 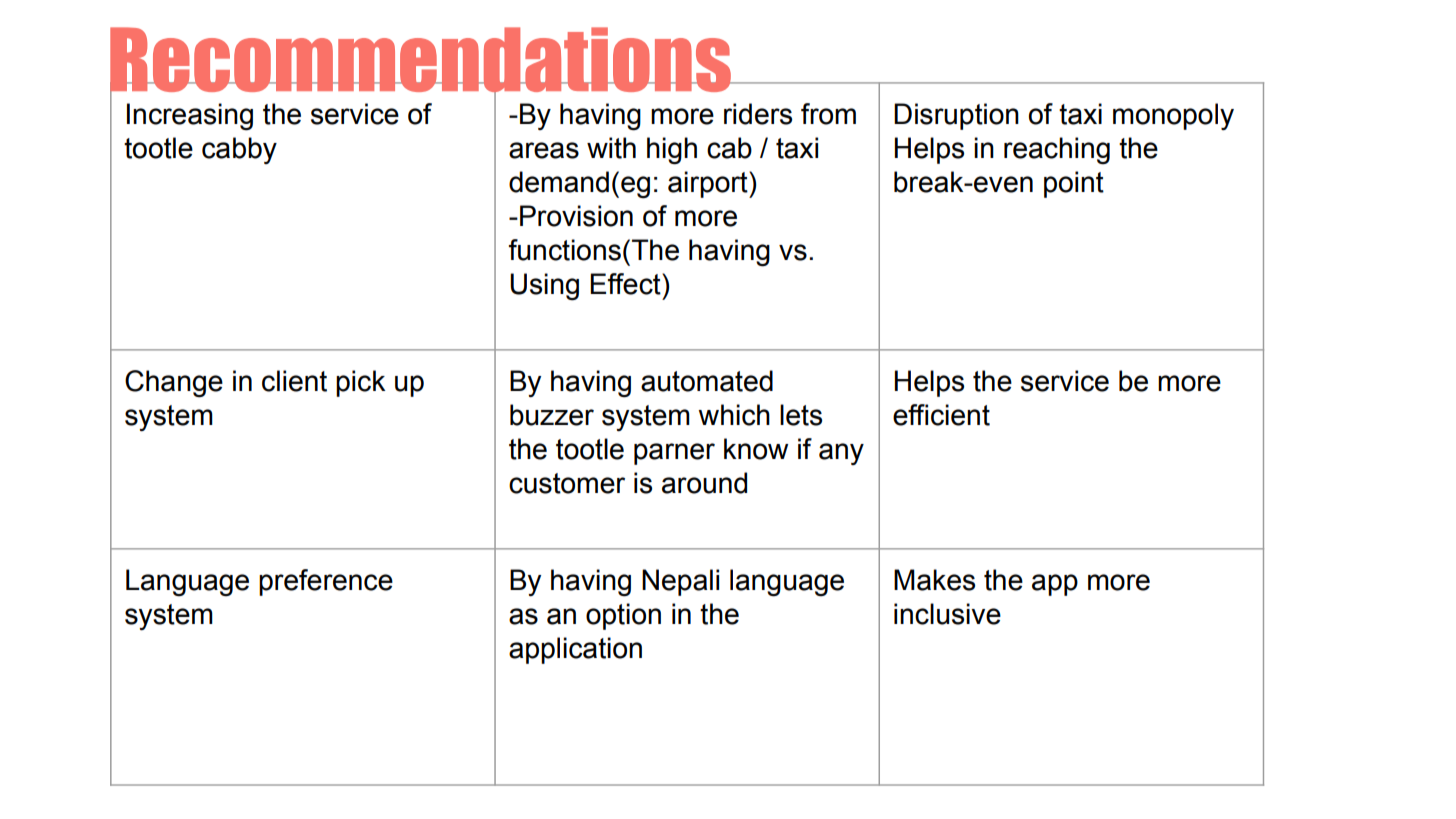 What do you see at coordinates (941, 415) in the screenshot?
I see `efficient` at bounding box center [941, 415].
